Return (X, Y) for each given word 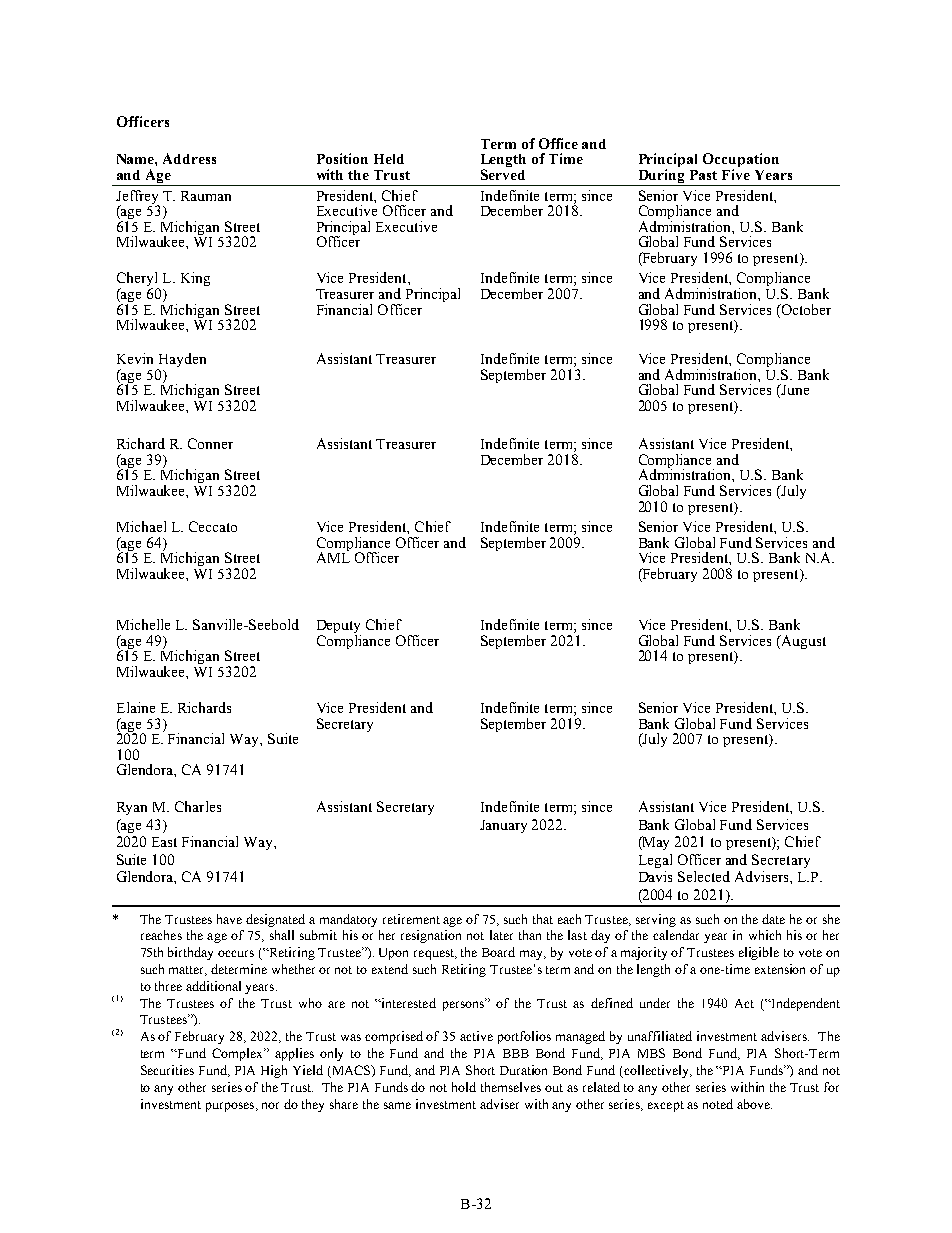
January (503, 826)
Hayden (181, 361)
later (501, 935)
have (229, 919)
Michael (141, 526)
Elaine (136, 707)
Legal (655, 861)
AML (333, 556)
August (802, 642)
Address (189, 158)
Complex (239, 1054)
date (773, 919)
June (794, 391)
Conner (210, 443)
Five (736, 174)
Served (503, 174)
